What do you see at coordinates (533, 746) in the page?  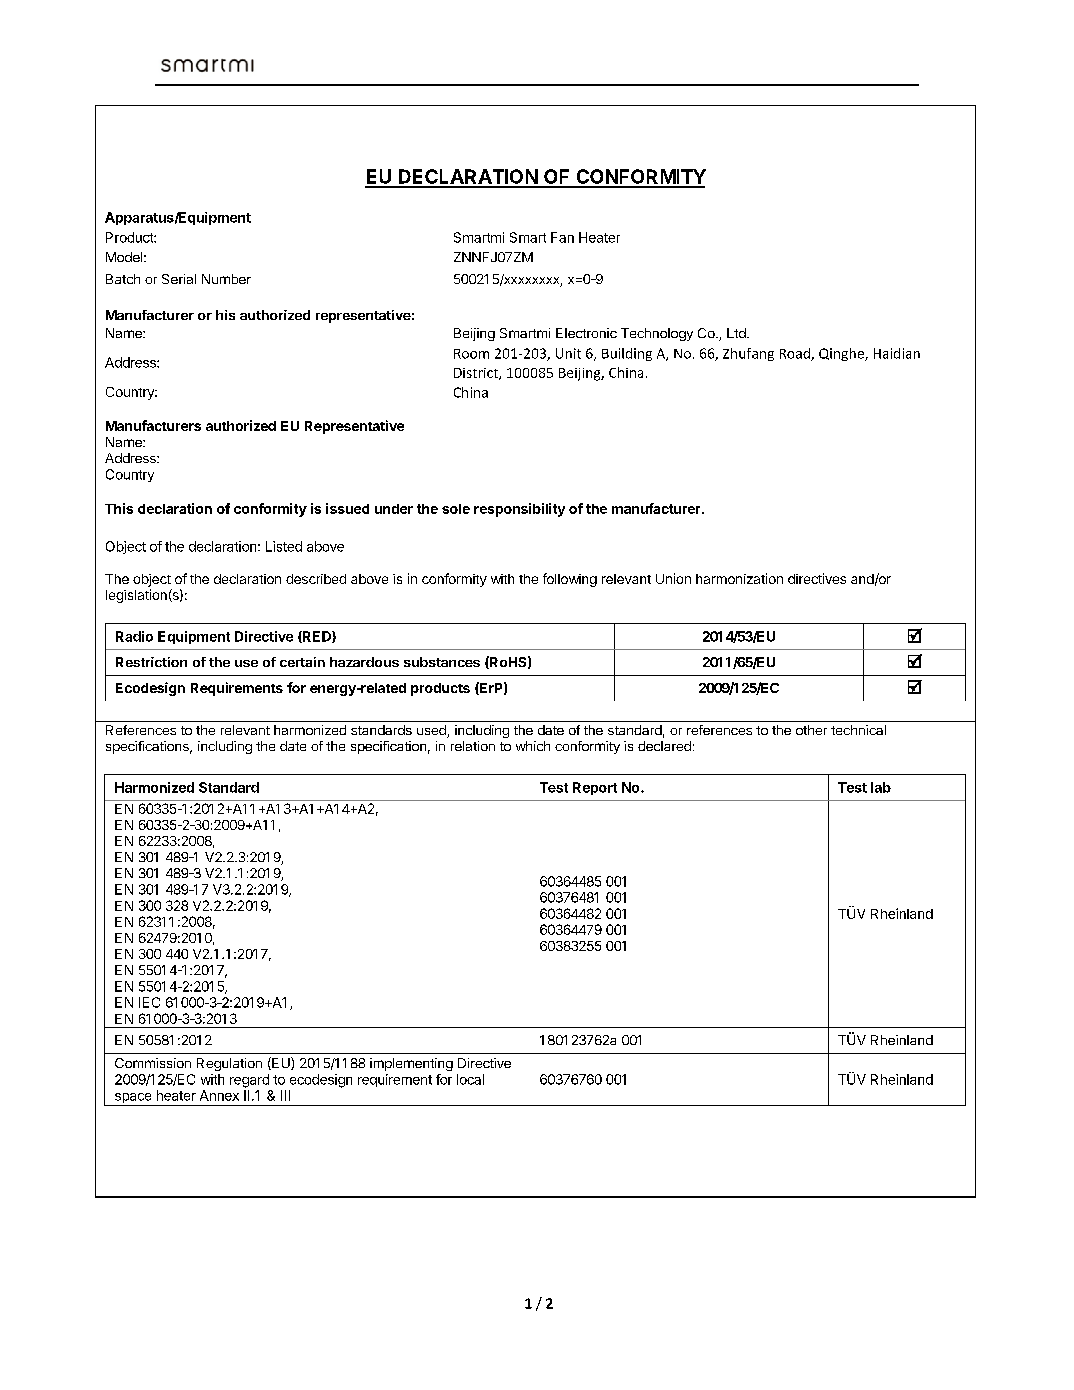 I see `which` at bounding box center [533, 746].
